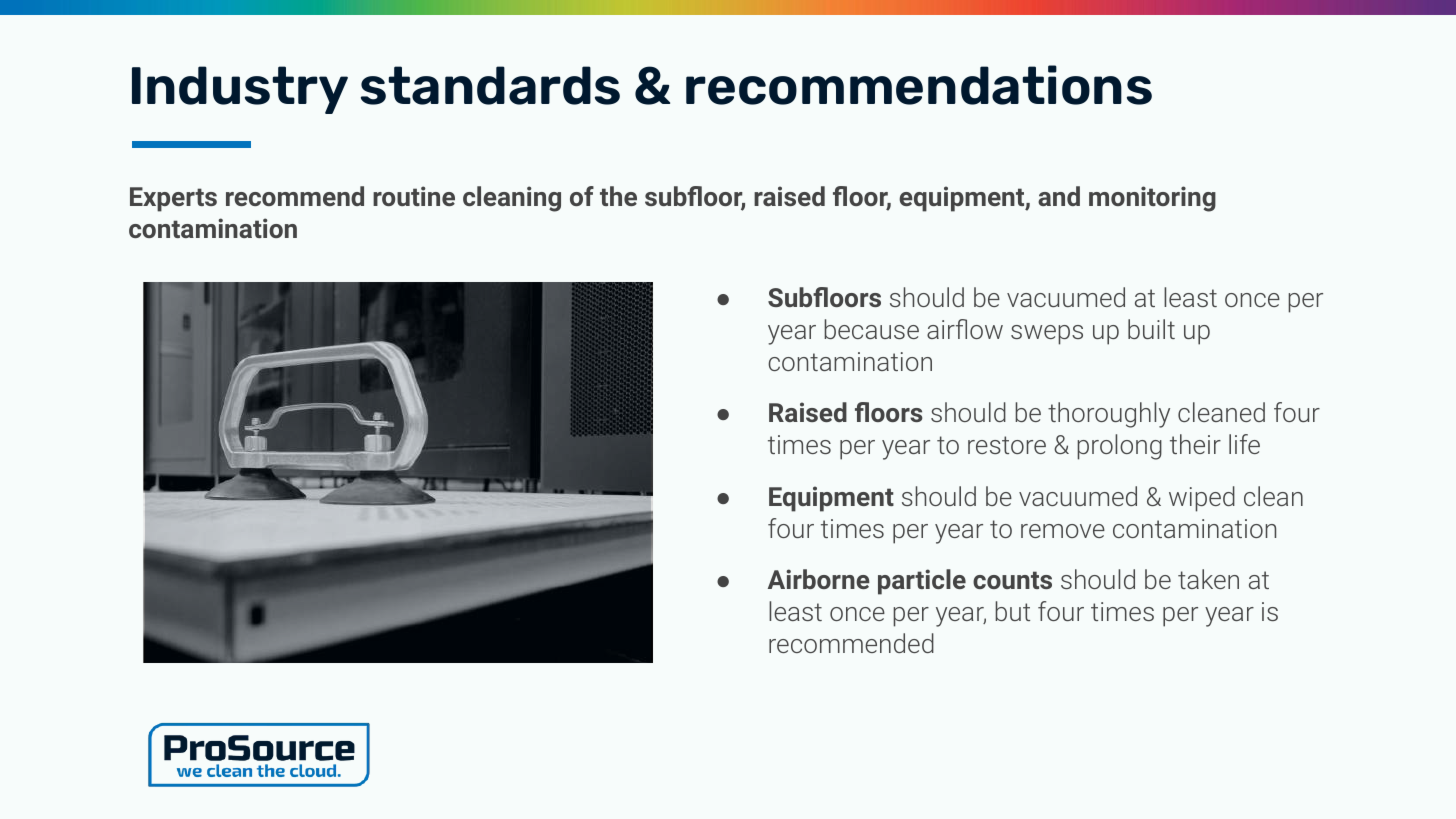 The width and height of the image is (1456, 819). I want to click on Industry, so click(240, 90).
